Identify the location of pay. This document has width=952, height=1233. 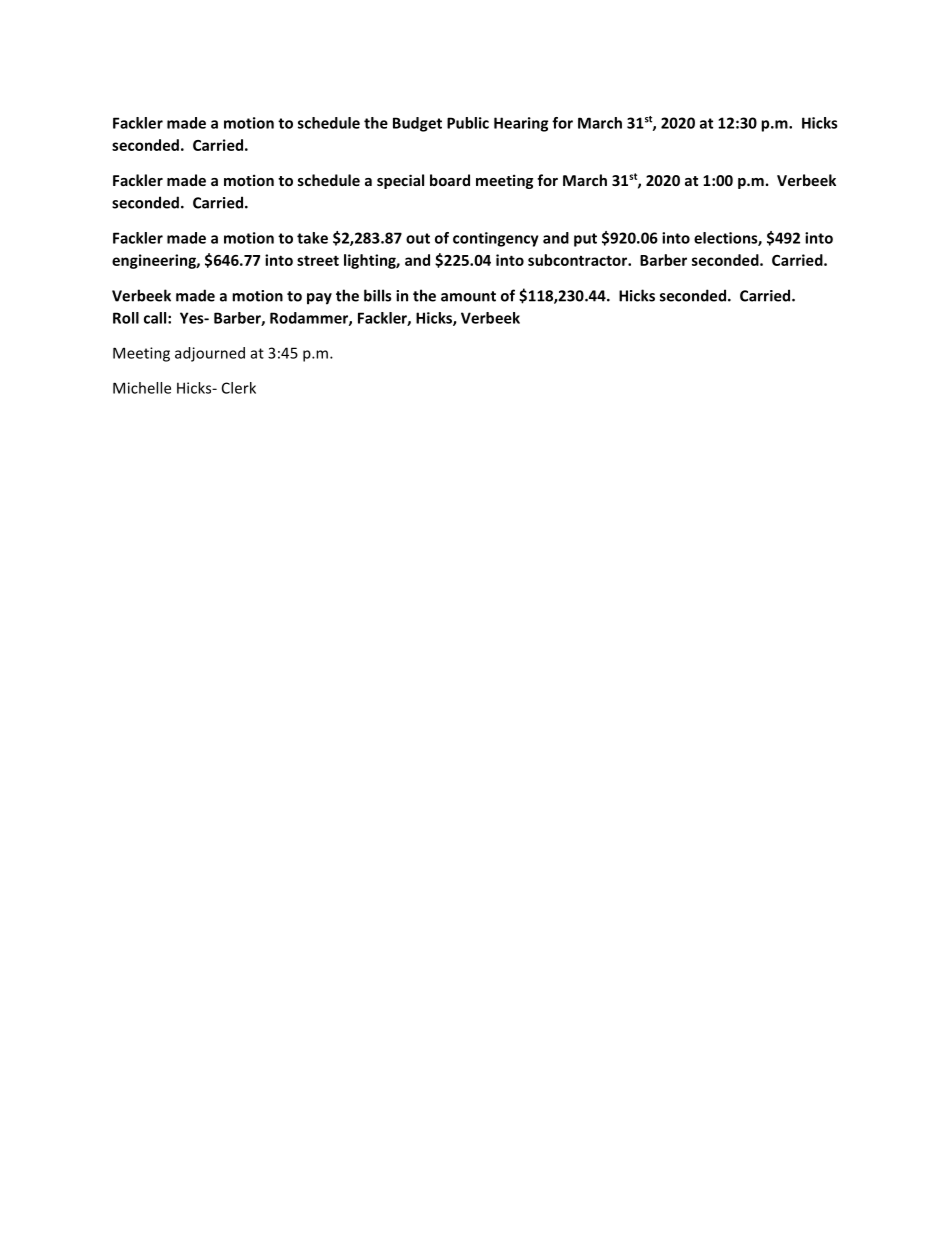
(319, 299).
